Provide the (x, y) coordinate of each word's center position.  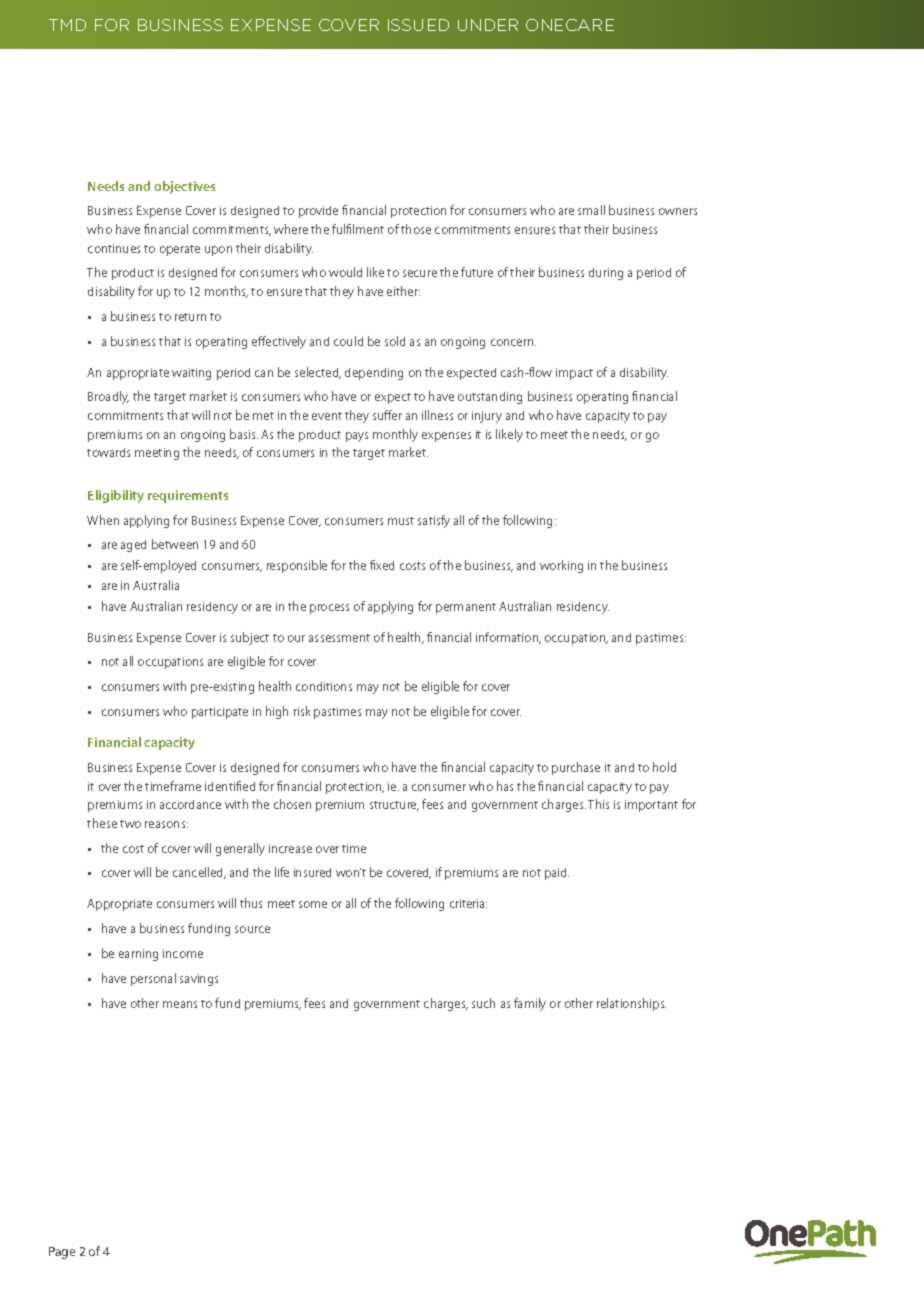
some (313, 904)
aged (133, 546)
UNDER (488, 25)
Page (62, 1253)
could (348, 341)
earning (138, 955)
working (561, 566)
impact (574, 374)
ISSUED (418, 25)
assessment (339, 638)
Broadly (108, 397)
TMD (67, 25)
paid (557, 874)
